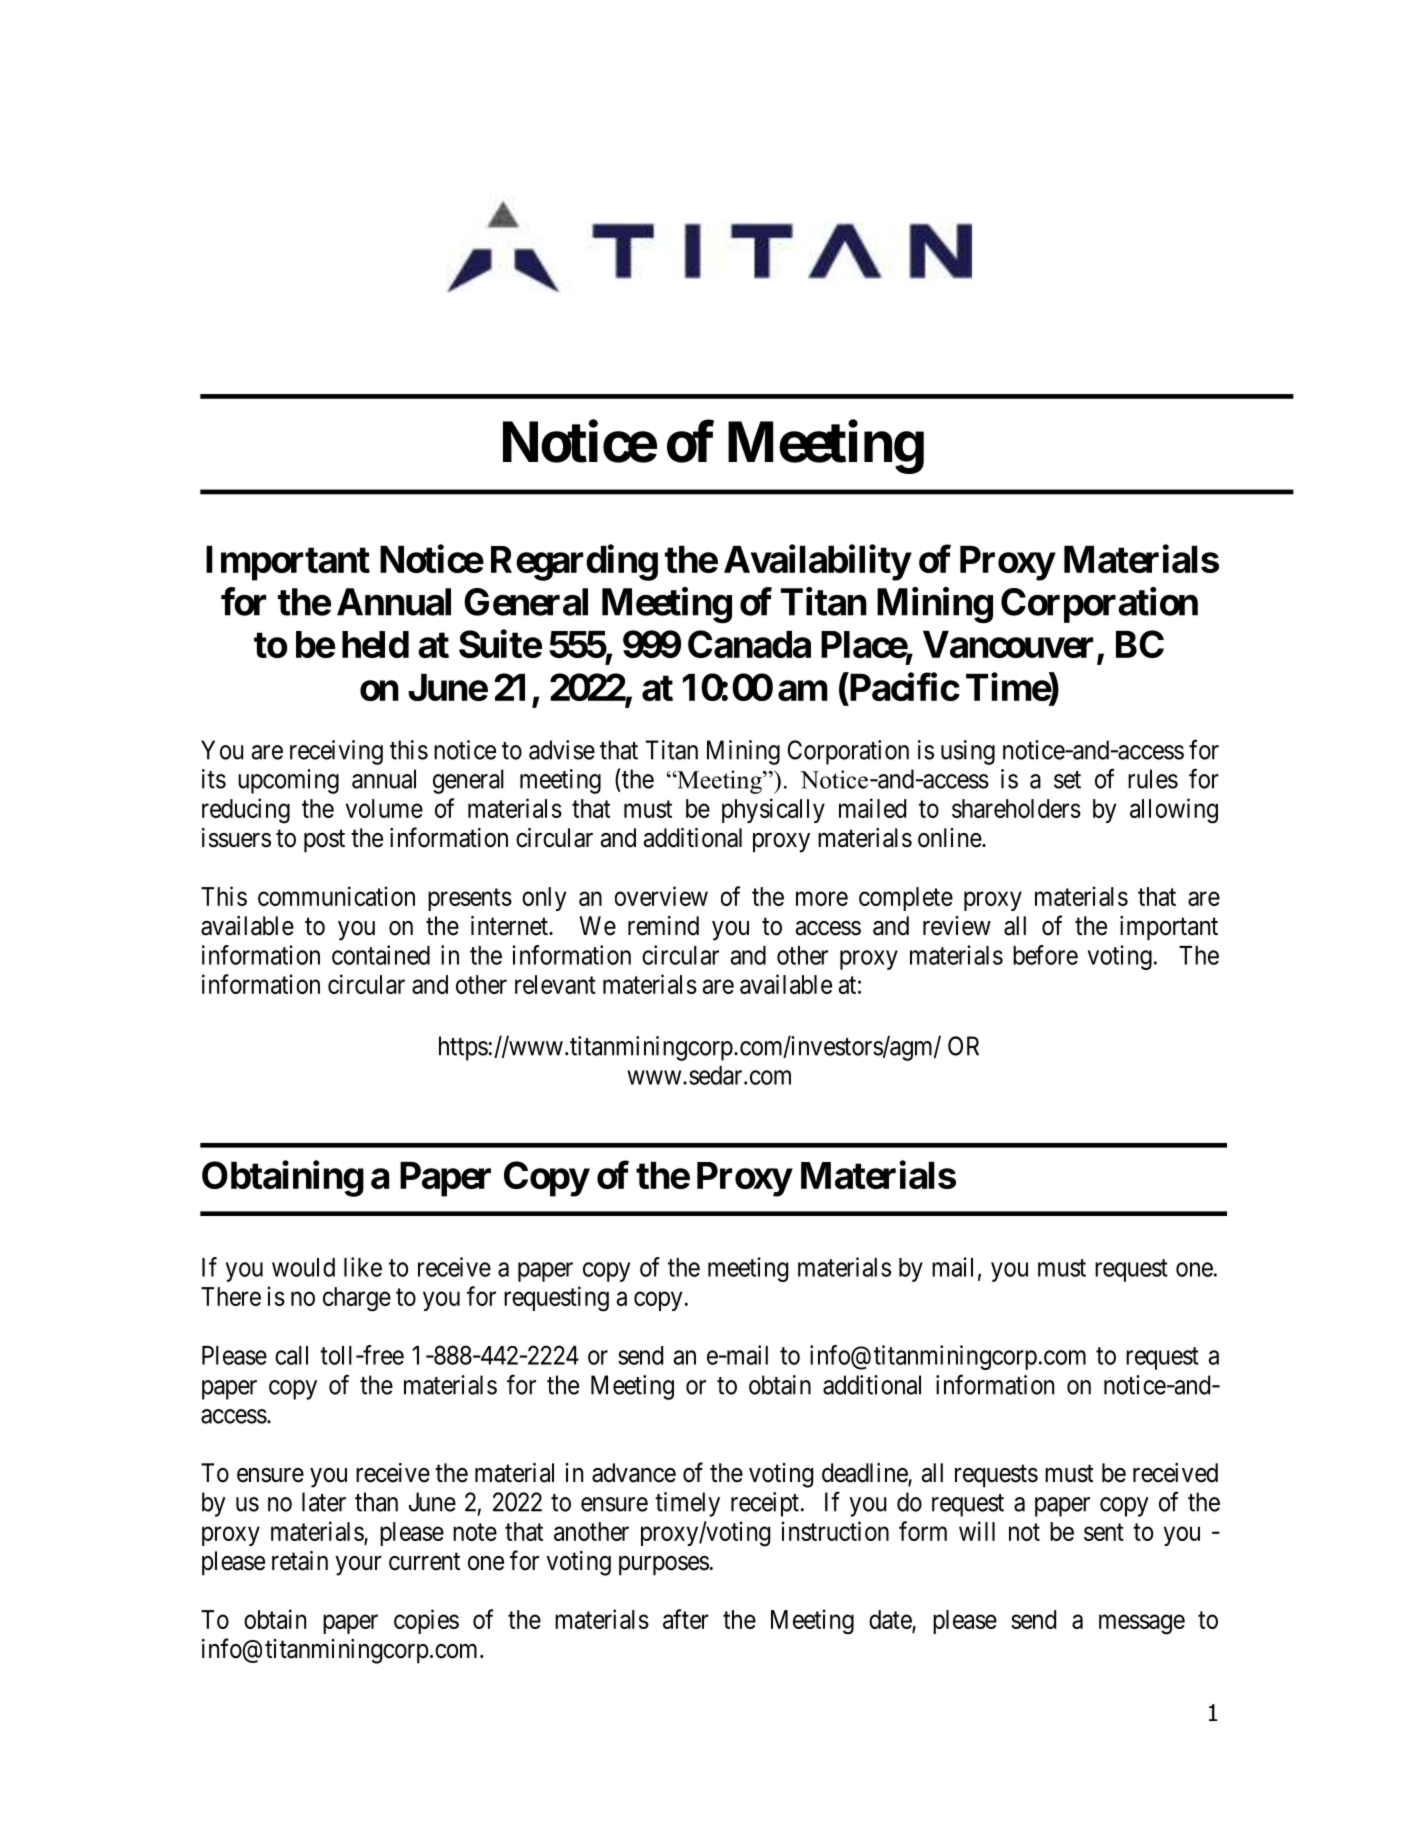  I want to click on Canada, so click(749, 644).
